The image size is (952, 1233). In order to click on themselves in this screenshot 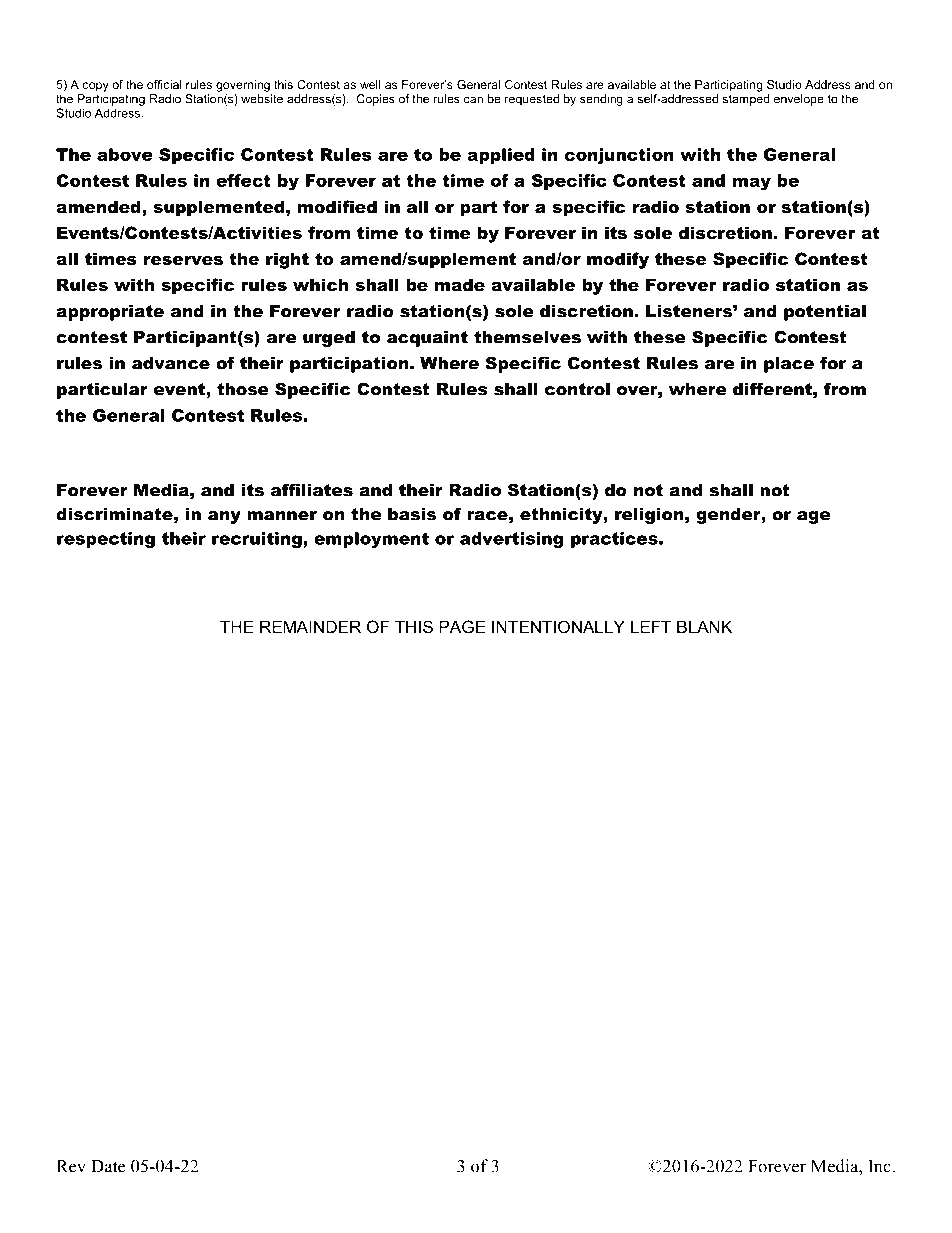, I will do `click(527, 337)`.
